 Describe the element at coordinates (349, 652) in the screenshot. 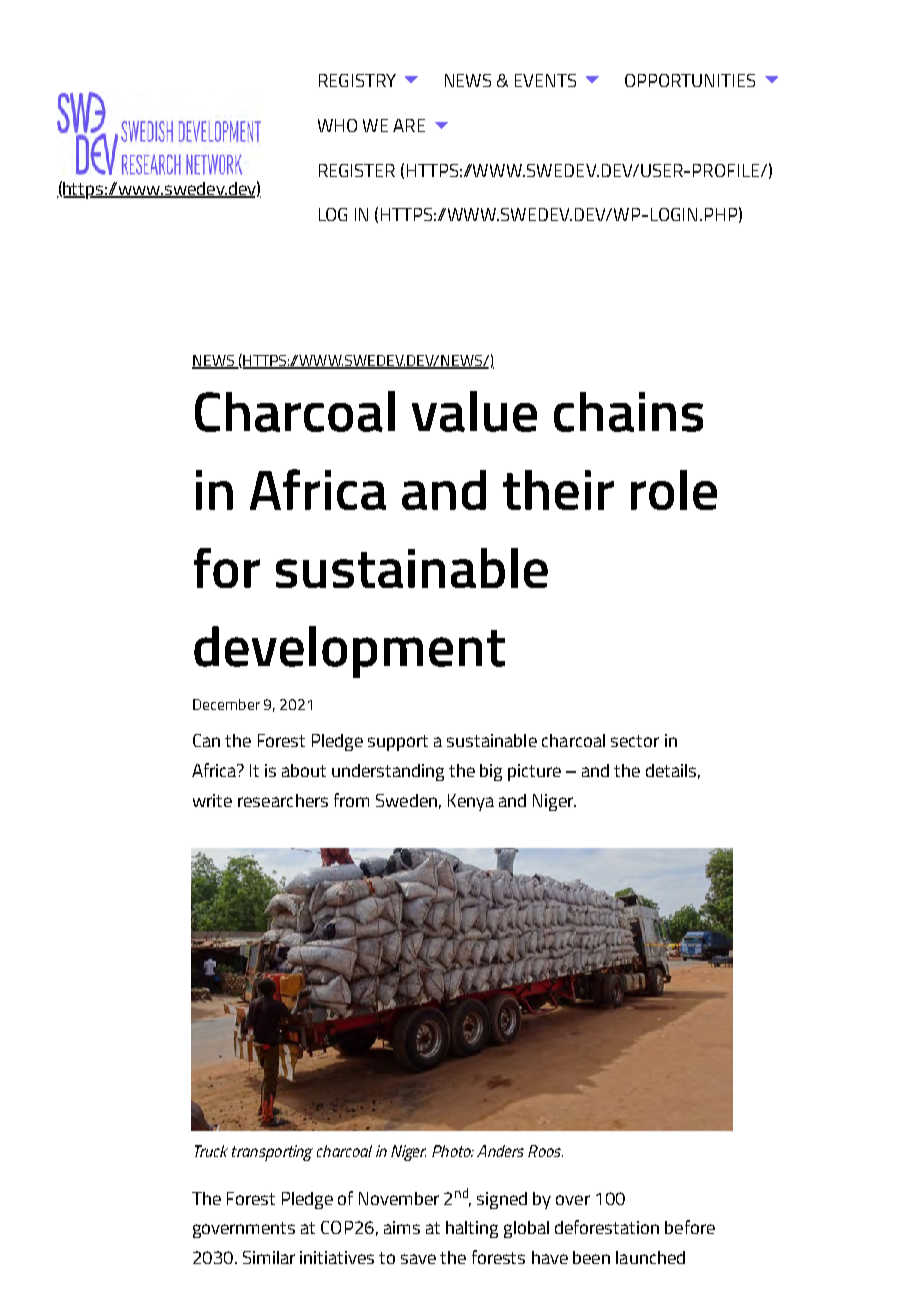

I see `development` at that location.
